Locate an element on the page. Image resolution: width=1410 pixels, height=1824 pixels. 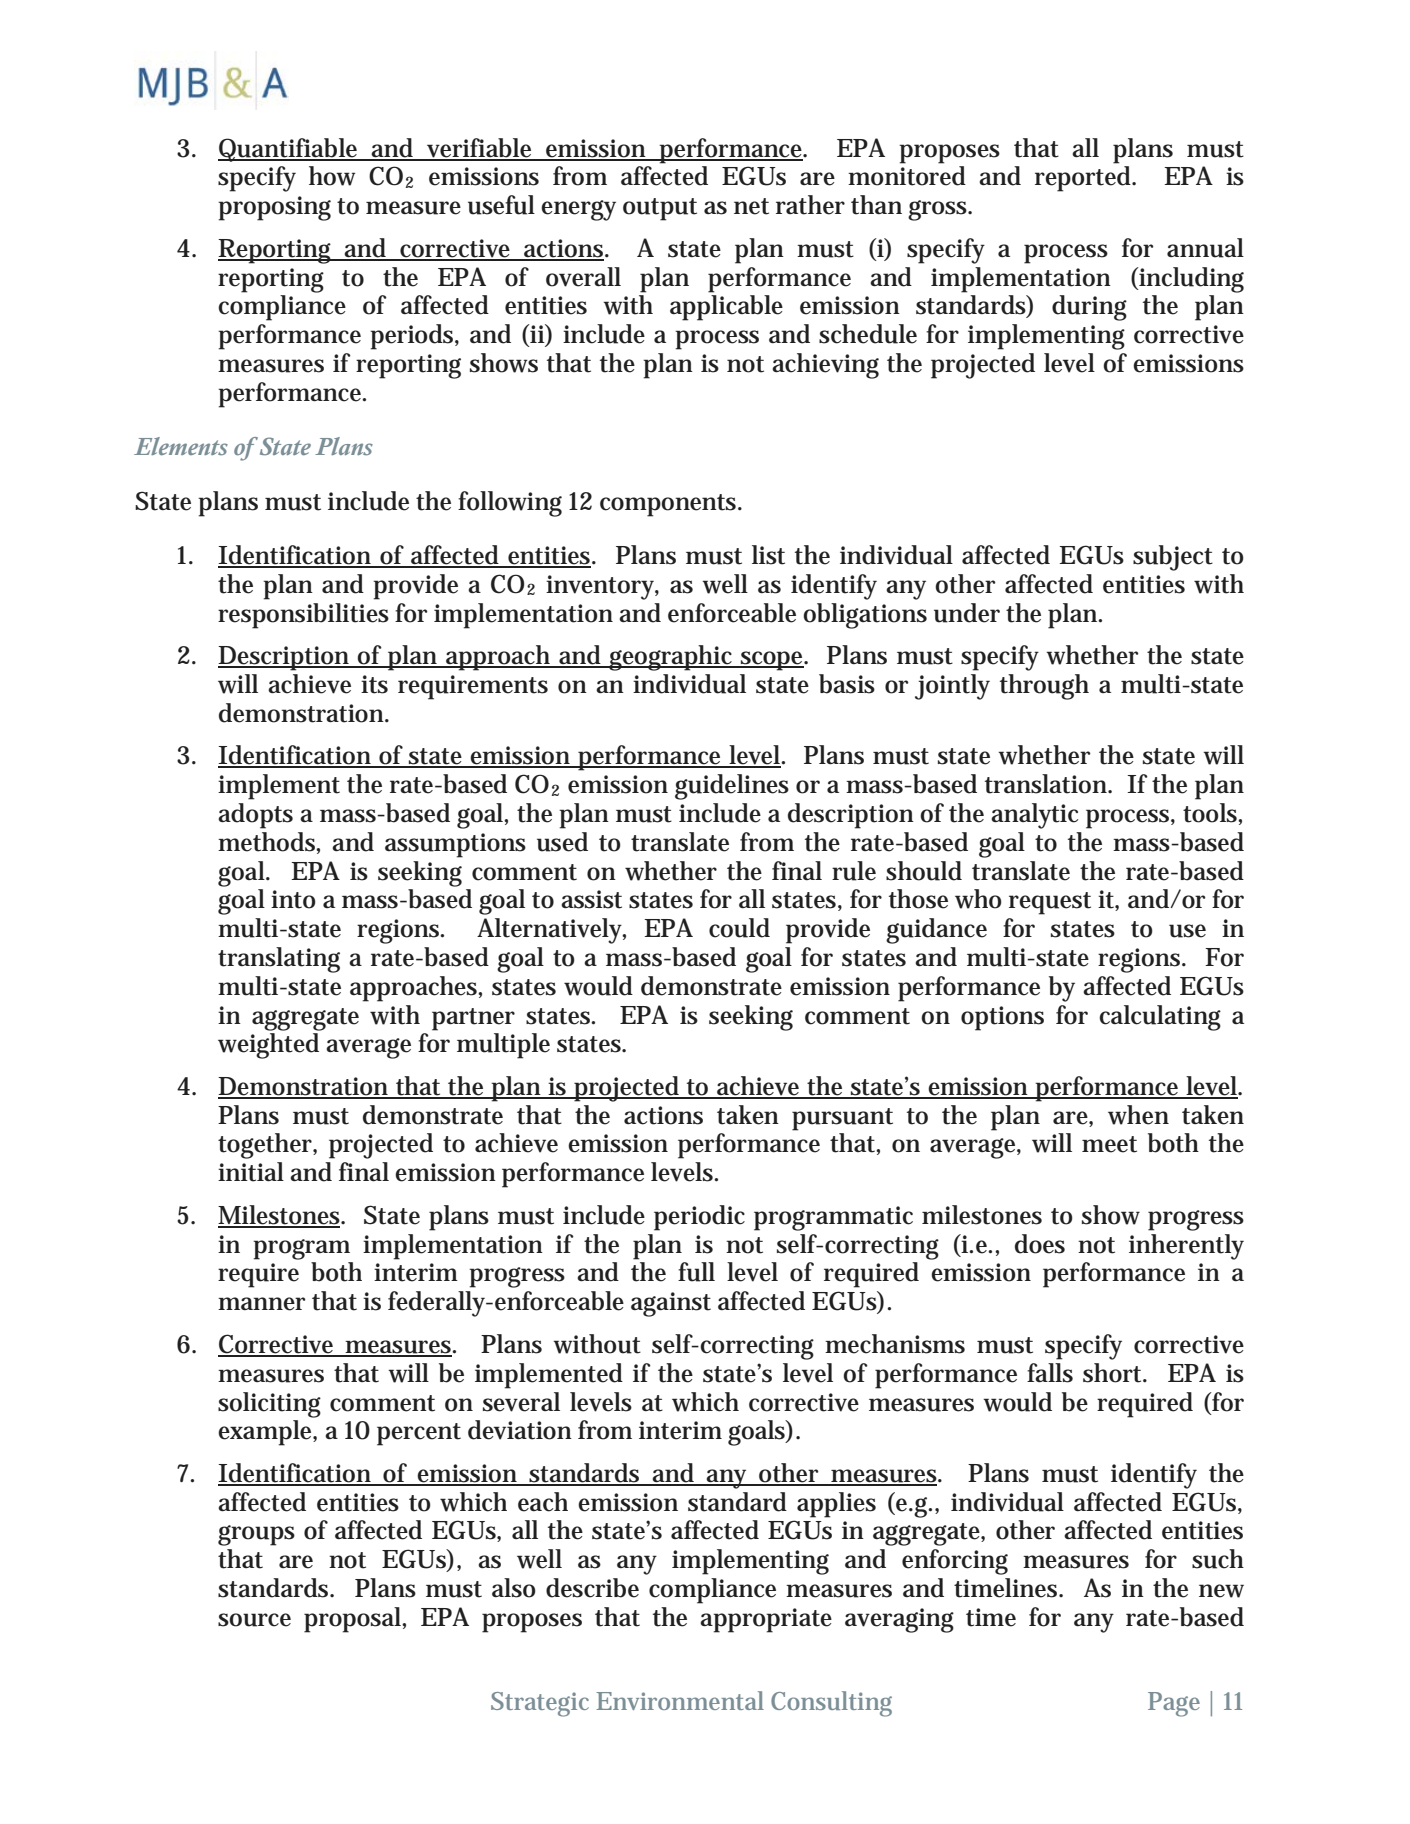
subject is located at coordinates (1173, 558).
